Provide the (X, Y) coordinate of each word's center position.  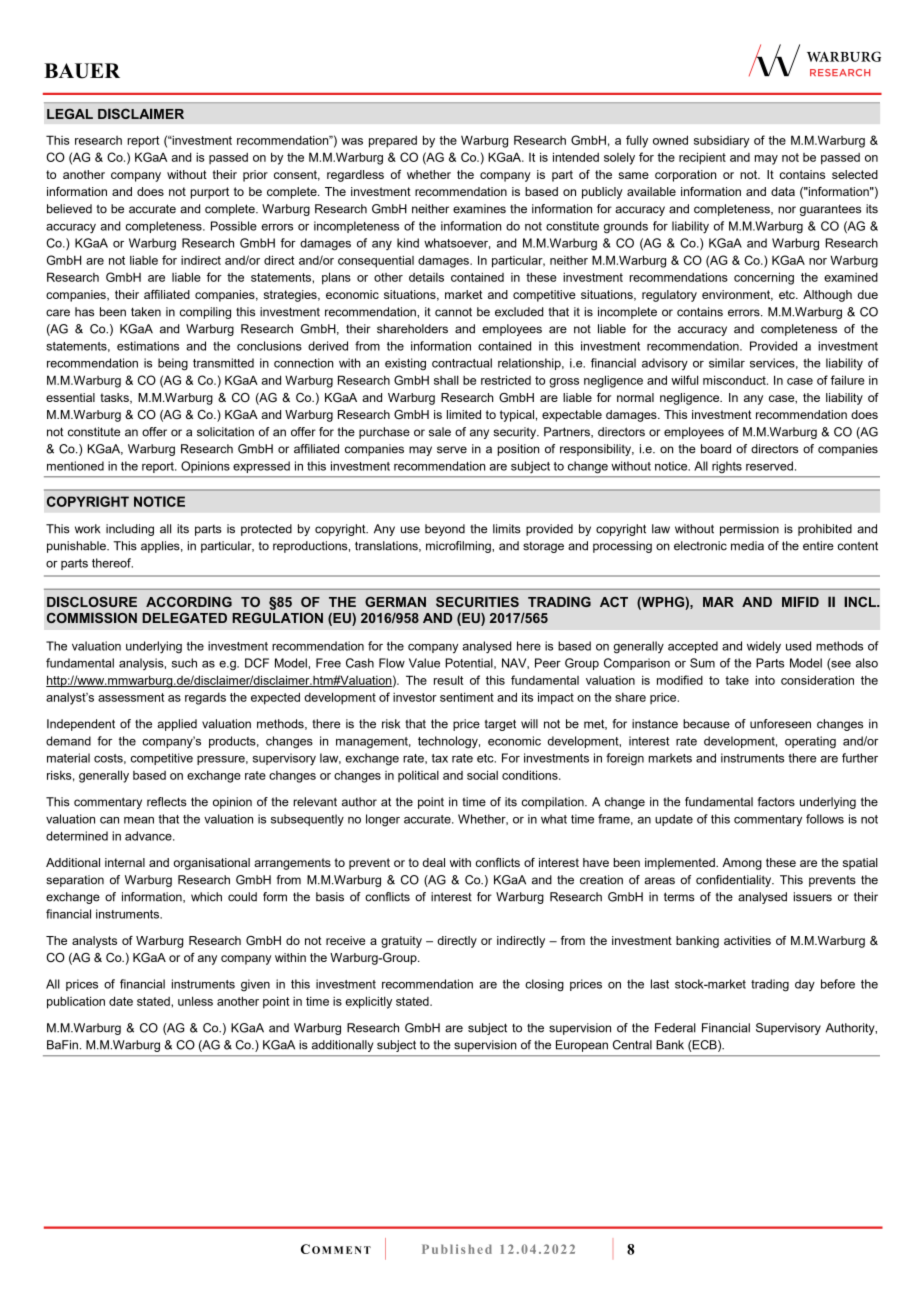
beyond (445, 530)
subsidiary (722, 142)
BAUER (82, 71)
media (747, 546)
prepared (393, 142)
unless (195, 1001)
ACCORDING (189, 601)
